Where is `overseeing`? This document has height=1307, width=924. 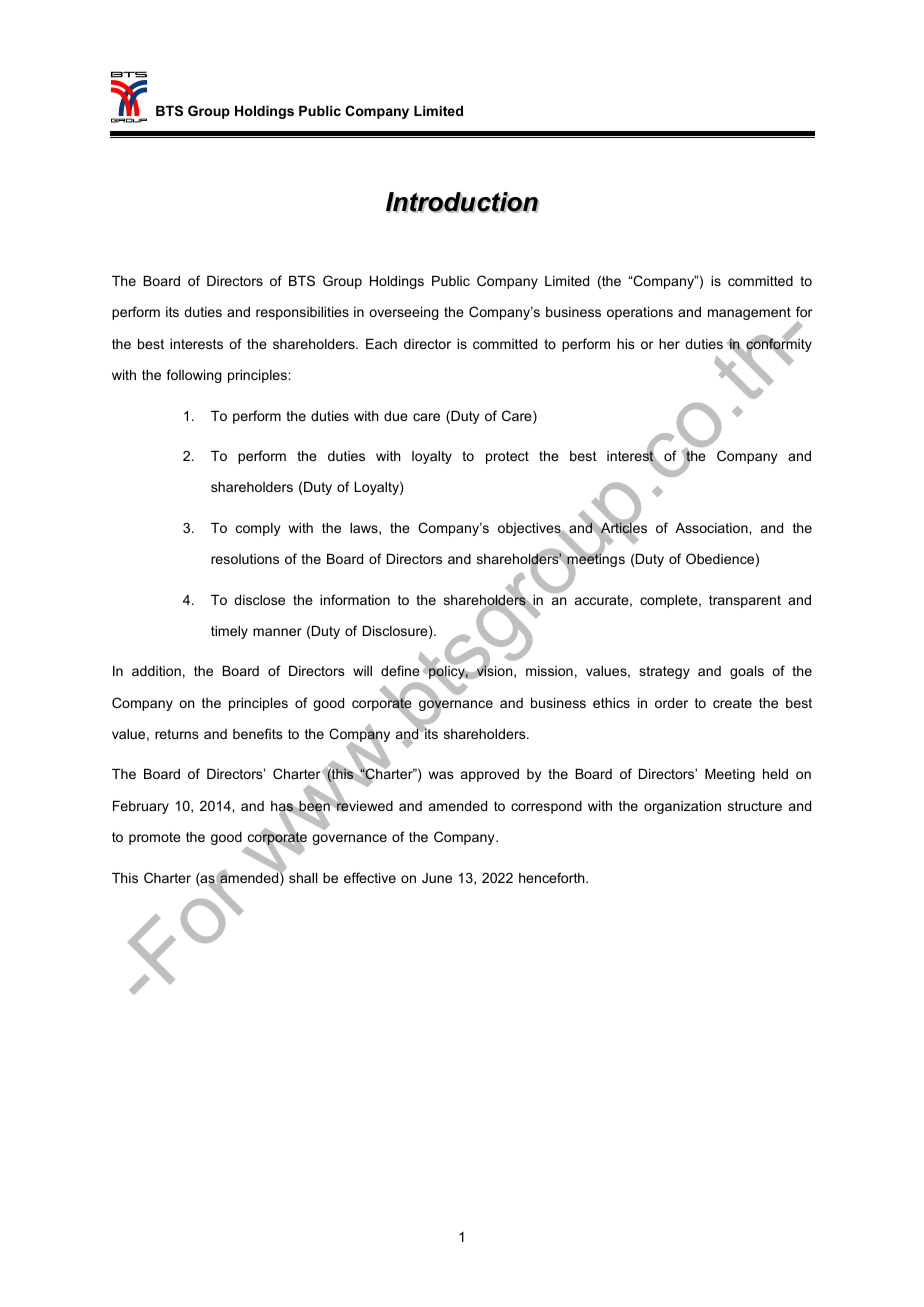 overseeing is located at coordinates (404, 313).
